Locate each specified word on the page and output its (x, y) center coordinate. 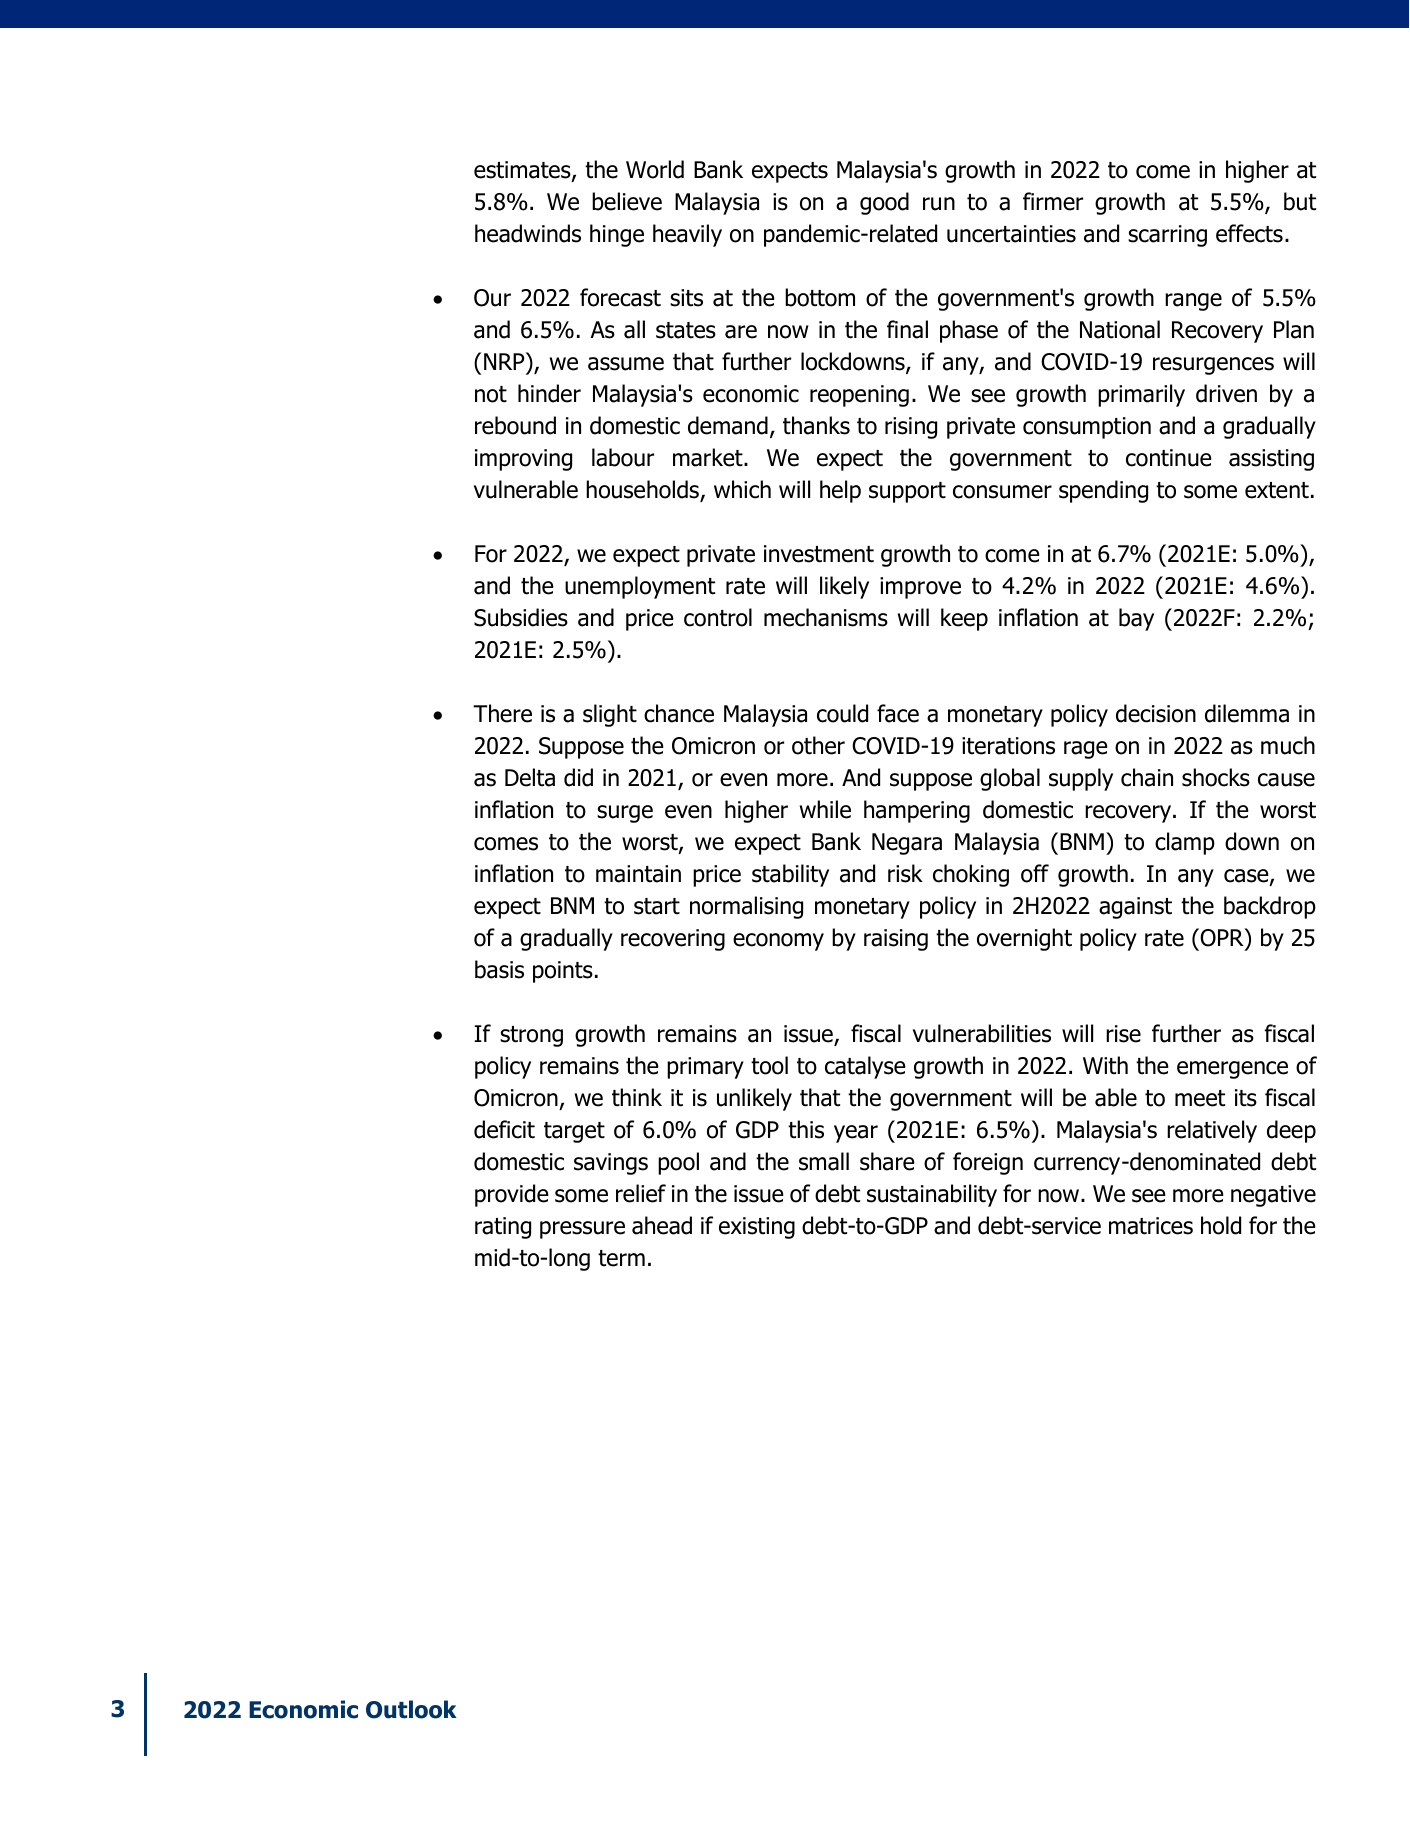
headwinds (528, 233)
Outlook (411, 1709)
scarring (1167, 236)
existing (757, 1228)
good (884, 203)
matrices (1151, 1226)
